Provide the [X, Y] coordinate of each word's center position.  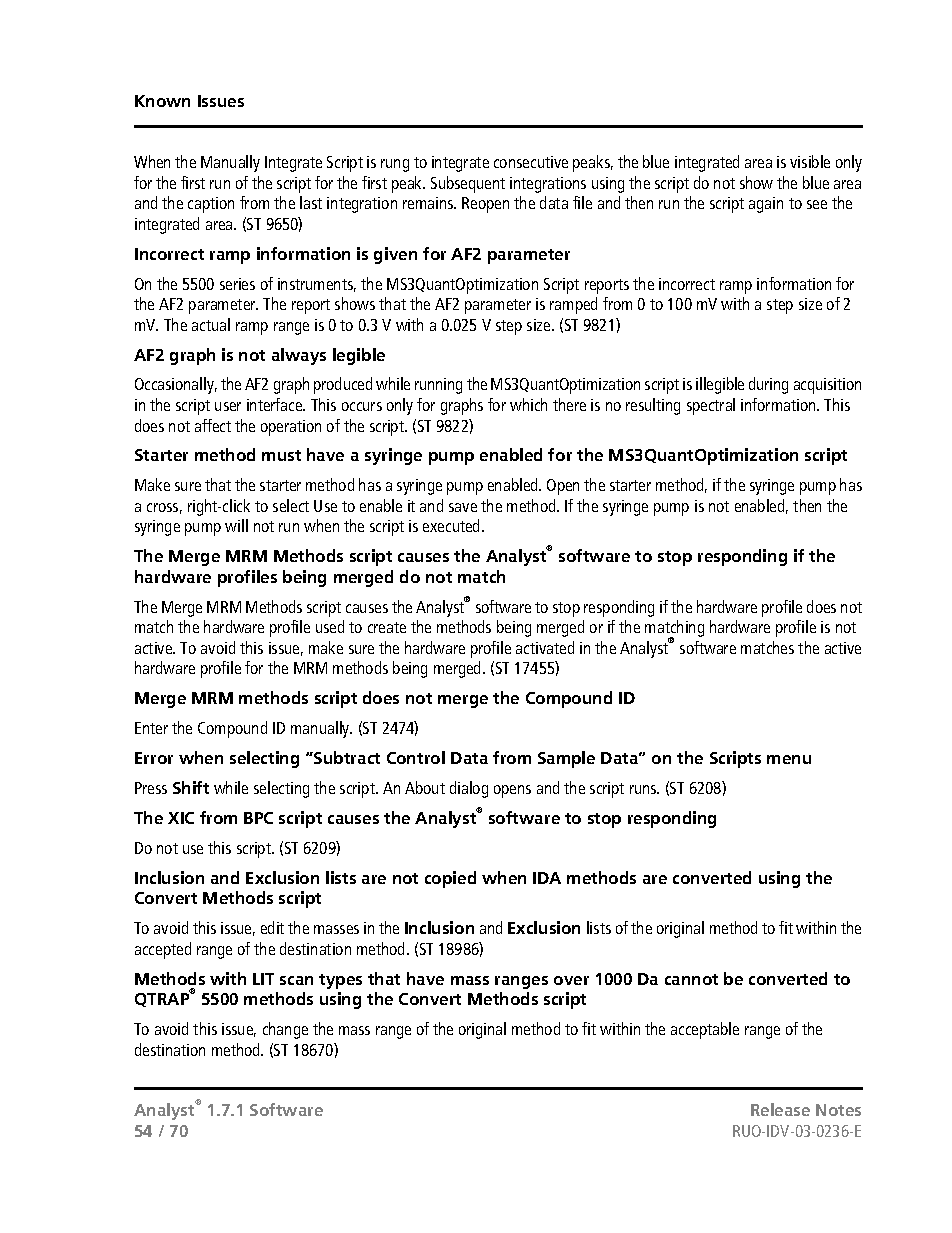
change [285, 1030]
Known [162, 101]
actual [211, 324]
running [438, 386]
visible [810, 161]
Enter [151, 728]
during [768, 385]
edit [272, 927]
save [463, 507]
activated [545, 647]
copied [450, 879]
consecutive [531, 162]
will [236, 525]
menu [789, 759]
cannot [691, 979]
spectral [711, 406]
